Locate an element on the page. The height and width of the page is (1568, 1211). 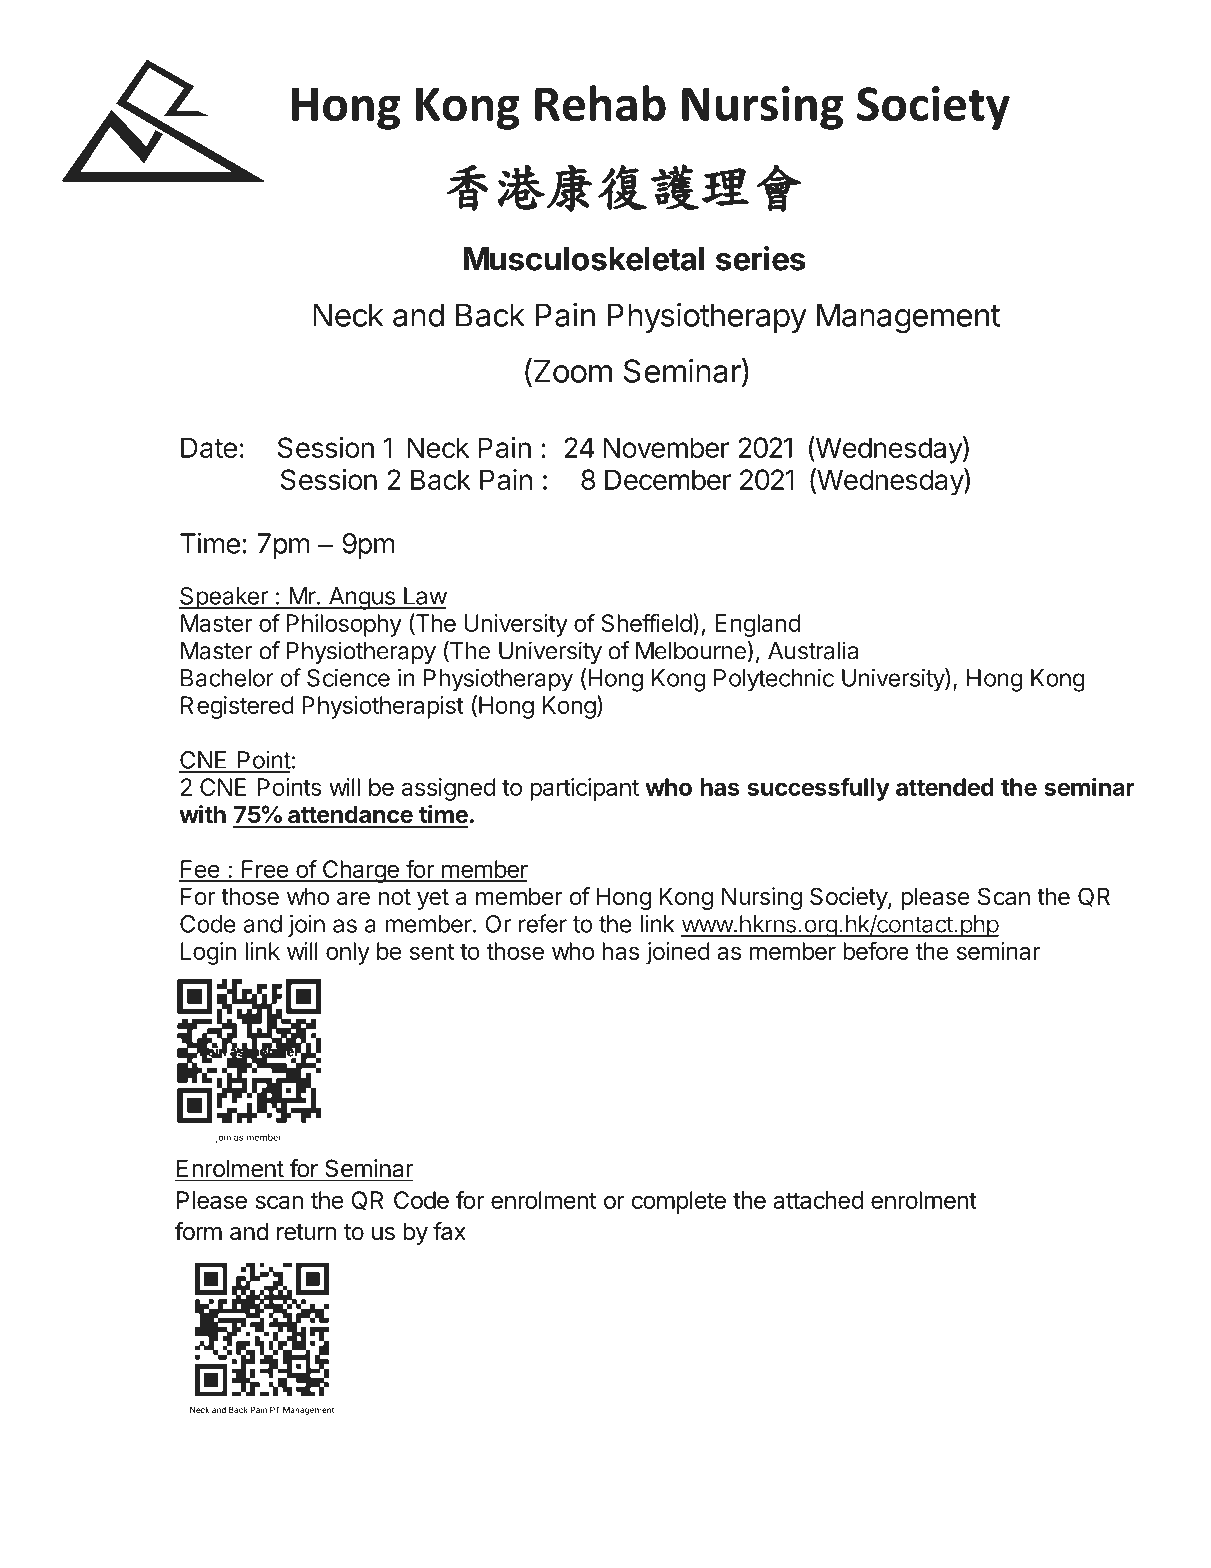
Musculoskeletal is located at coordinates (584, 259).
